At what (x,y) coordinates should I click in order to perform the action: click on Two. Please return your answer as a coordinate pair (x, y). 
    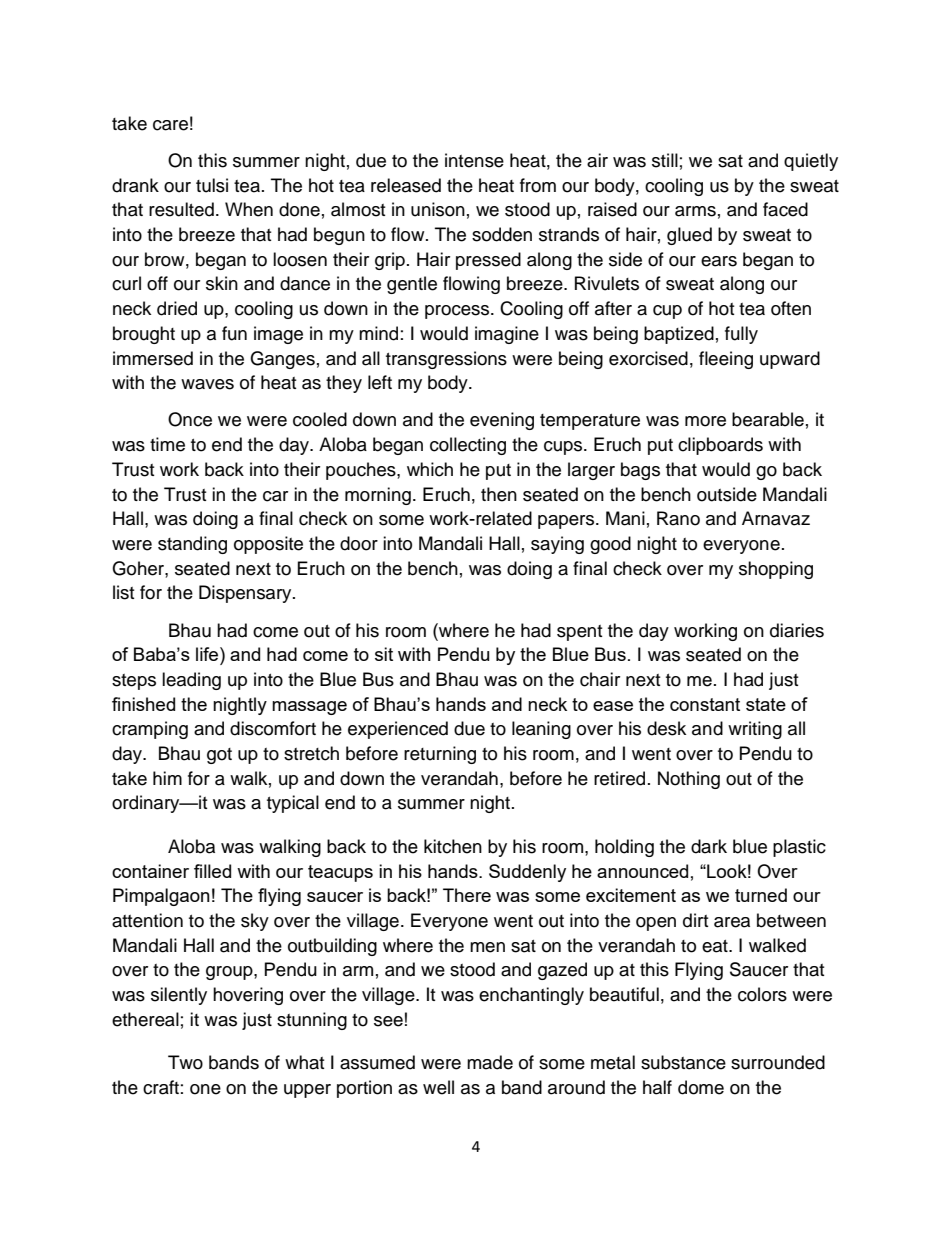
    Looking at the image, I should click on (185, 1062).
